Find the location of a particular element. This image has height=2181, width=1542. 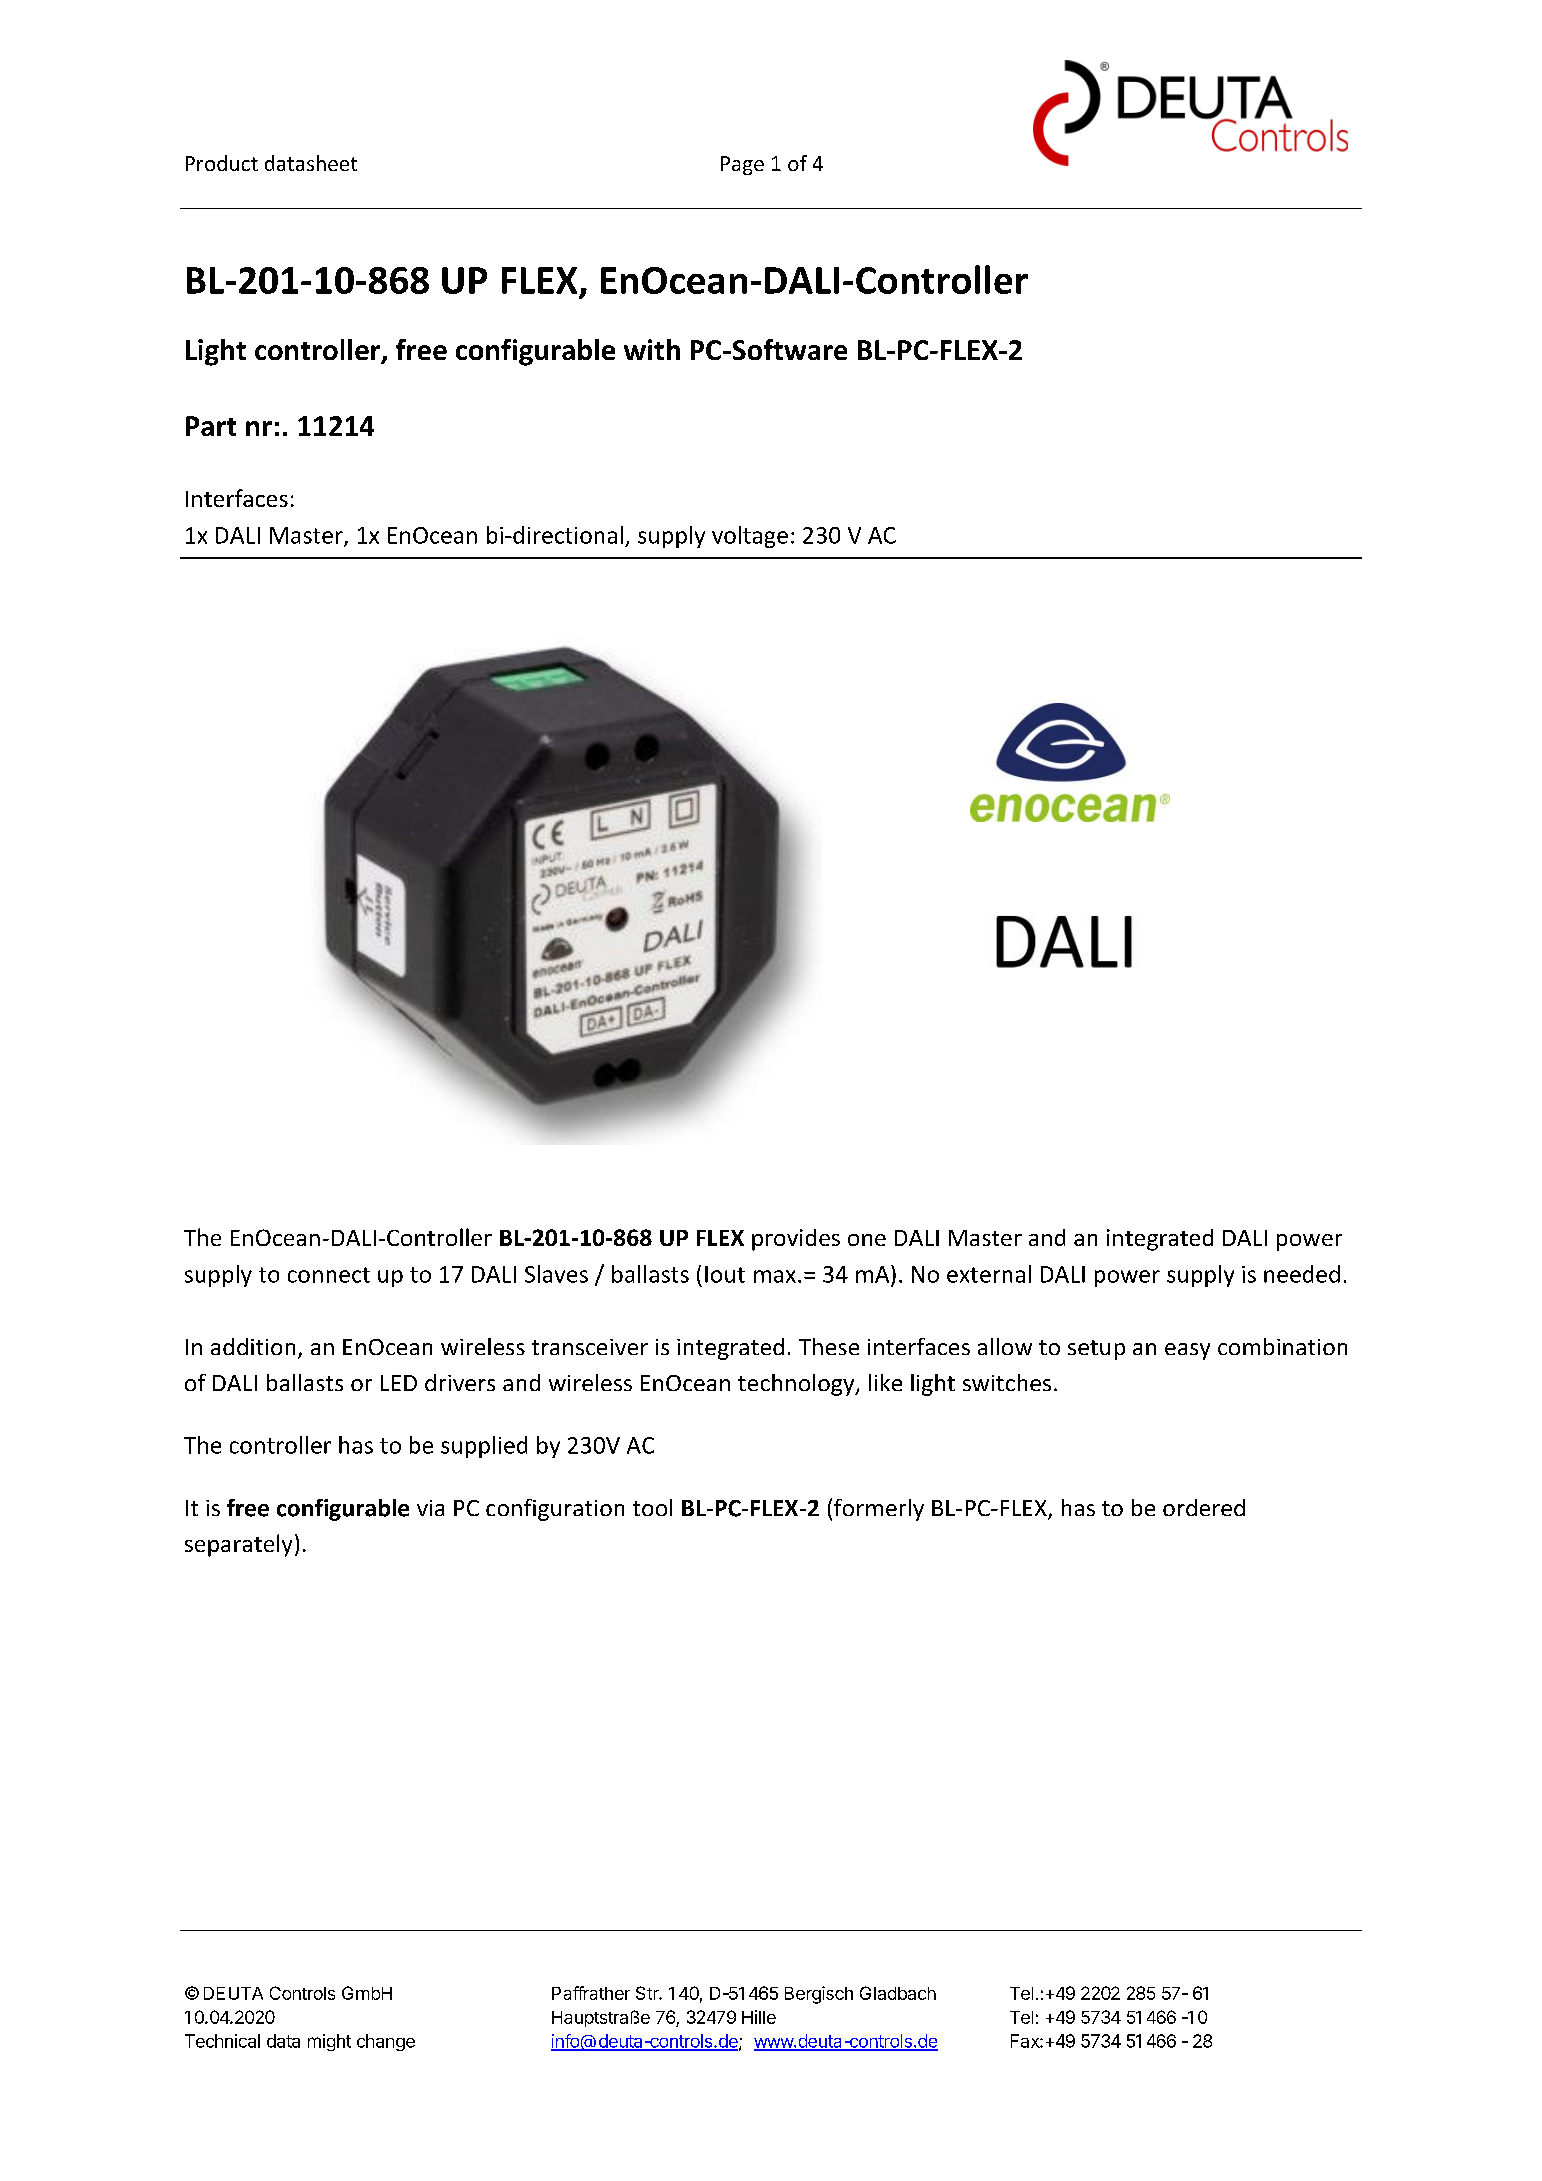

needed is located at coordinates (1302, 1274).
